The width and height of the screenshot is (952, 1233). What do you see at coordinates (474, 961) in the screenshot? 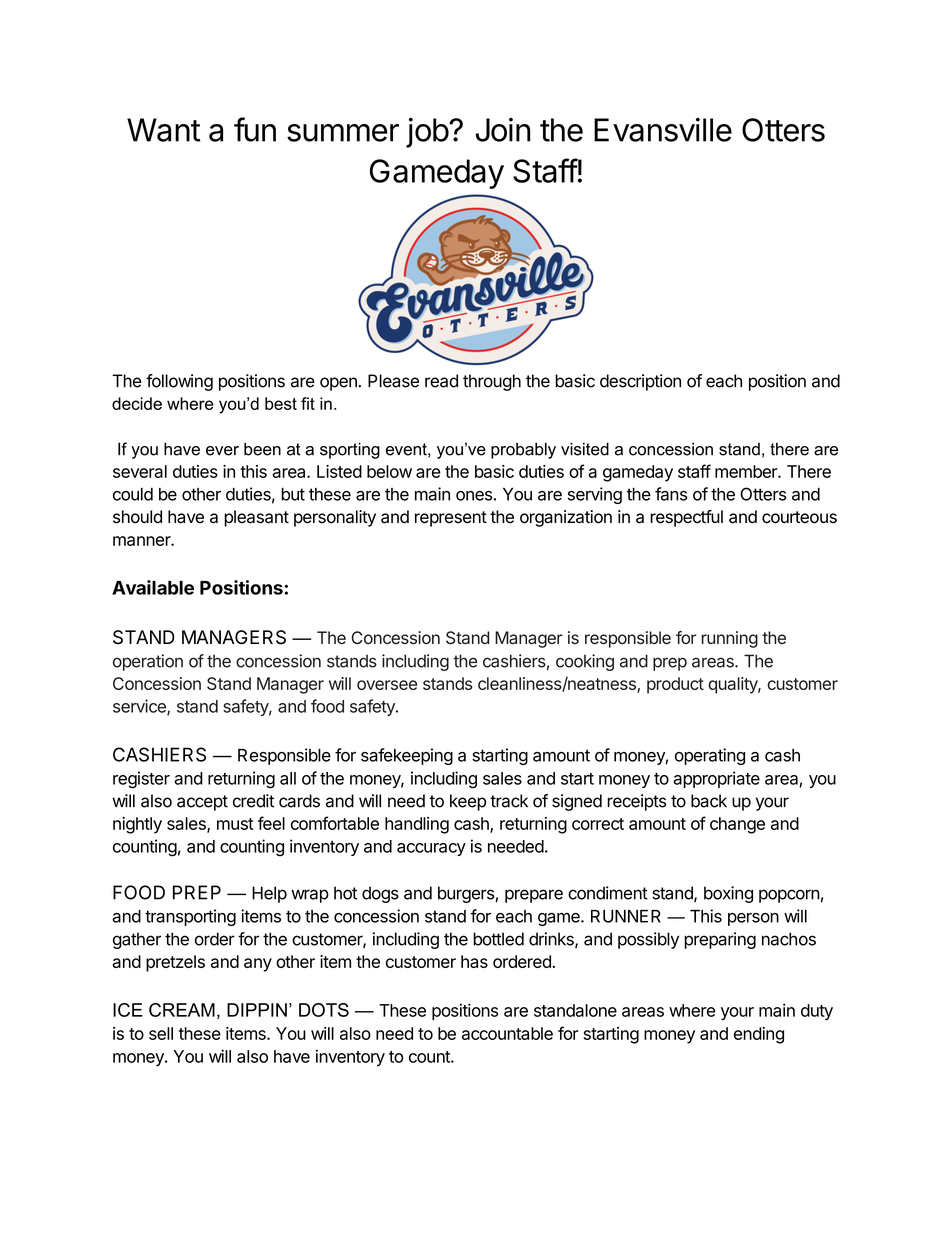
I see `has` at bounding box center [474, 961].
